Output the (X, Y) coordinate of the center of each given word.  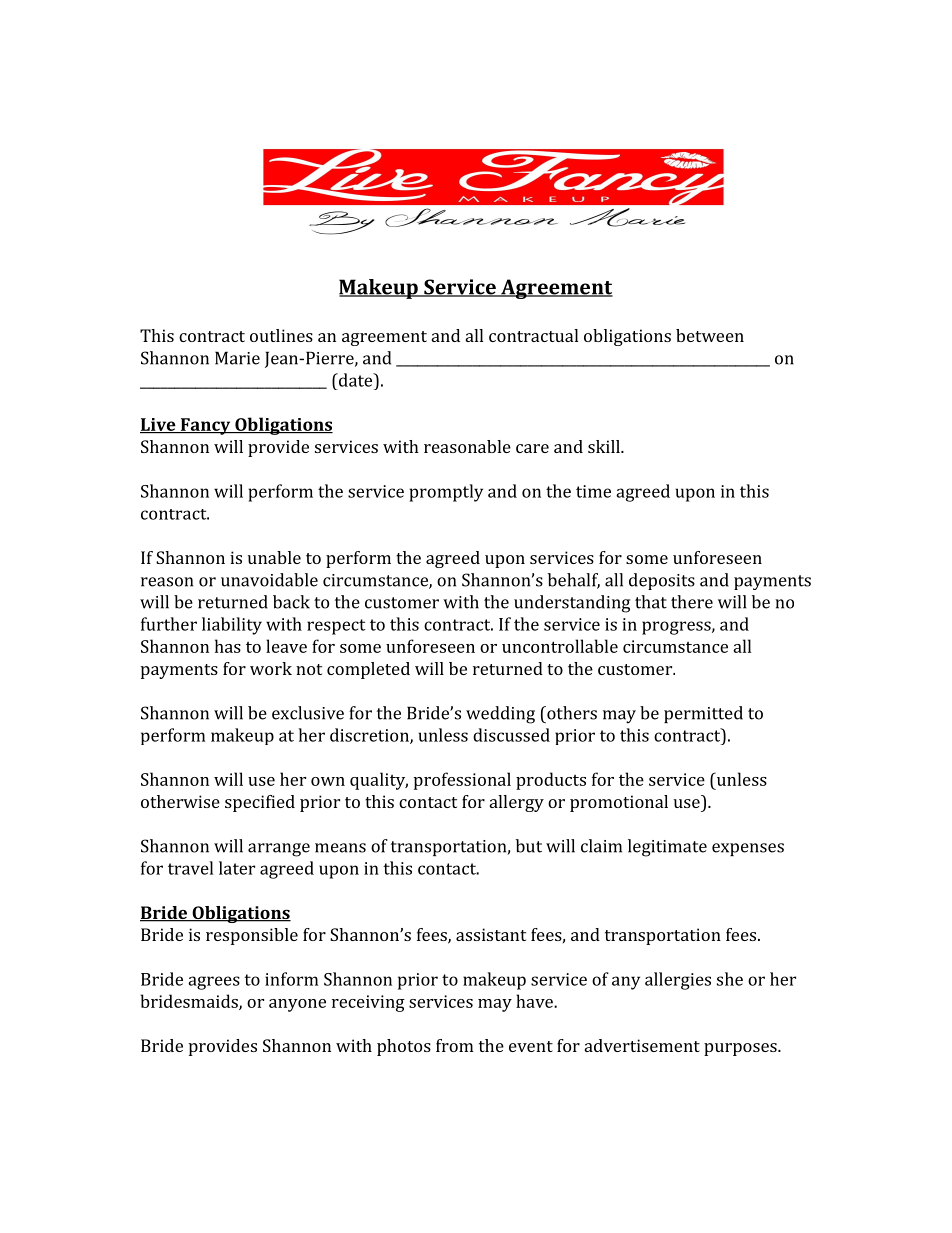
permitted (703, 714)
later (237, 868)
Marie (237, 358)
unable (274, 557)
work (271, 668)
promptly (446, 493)
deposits (662, 581)
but (529, 846)
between (710, 335)
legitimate (667, 848)
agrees (214, 983)
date (355, 380)
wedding (500, 715)
